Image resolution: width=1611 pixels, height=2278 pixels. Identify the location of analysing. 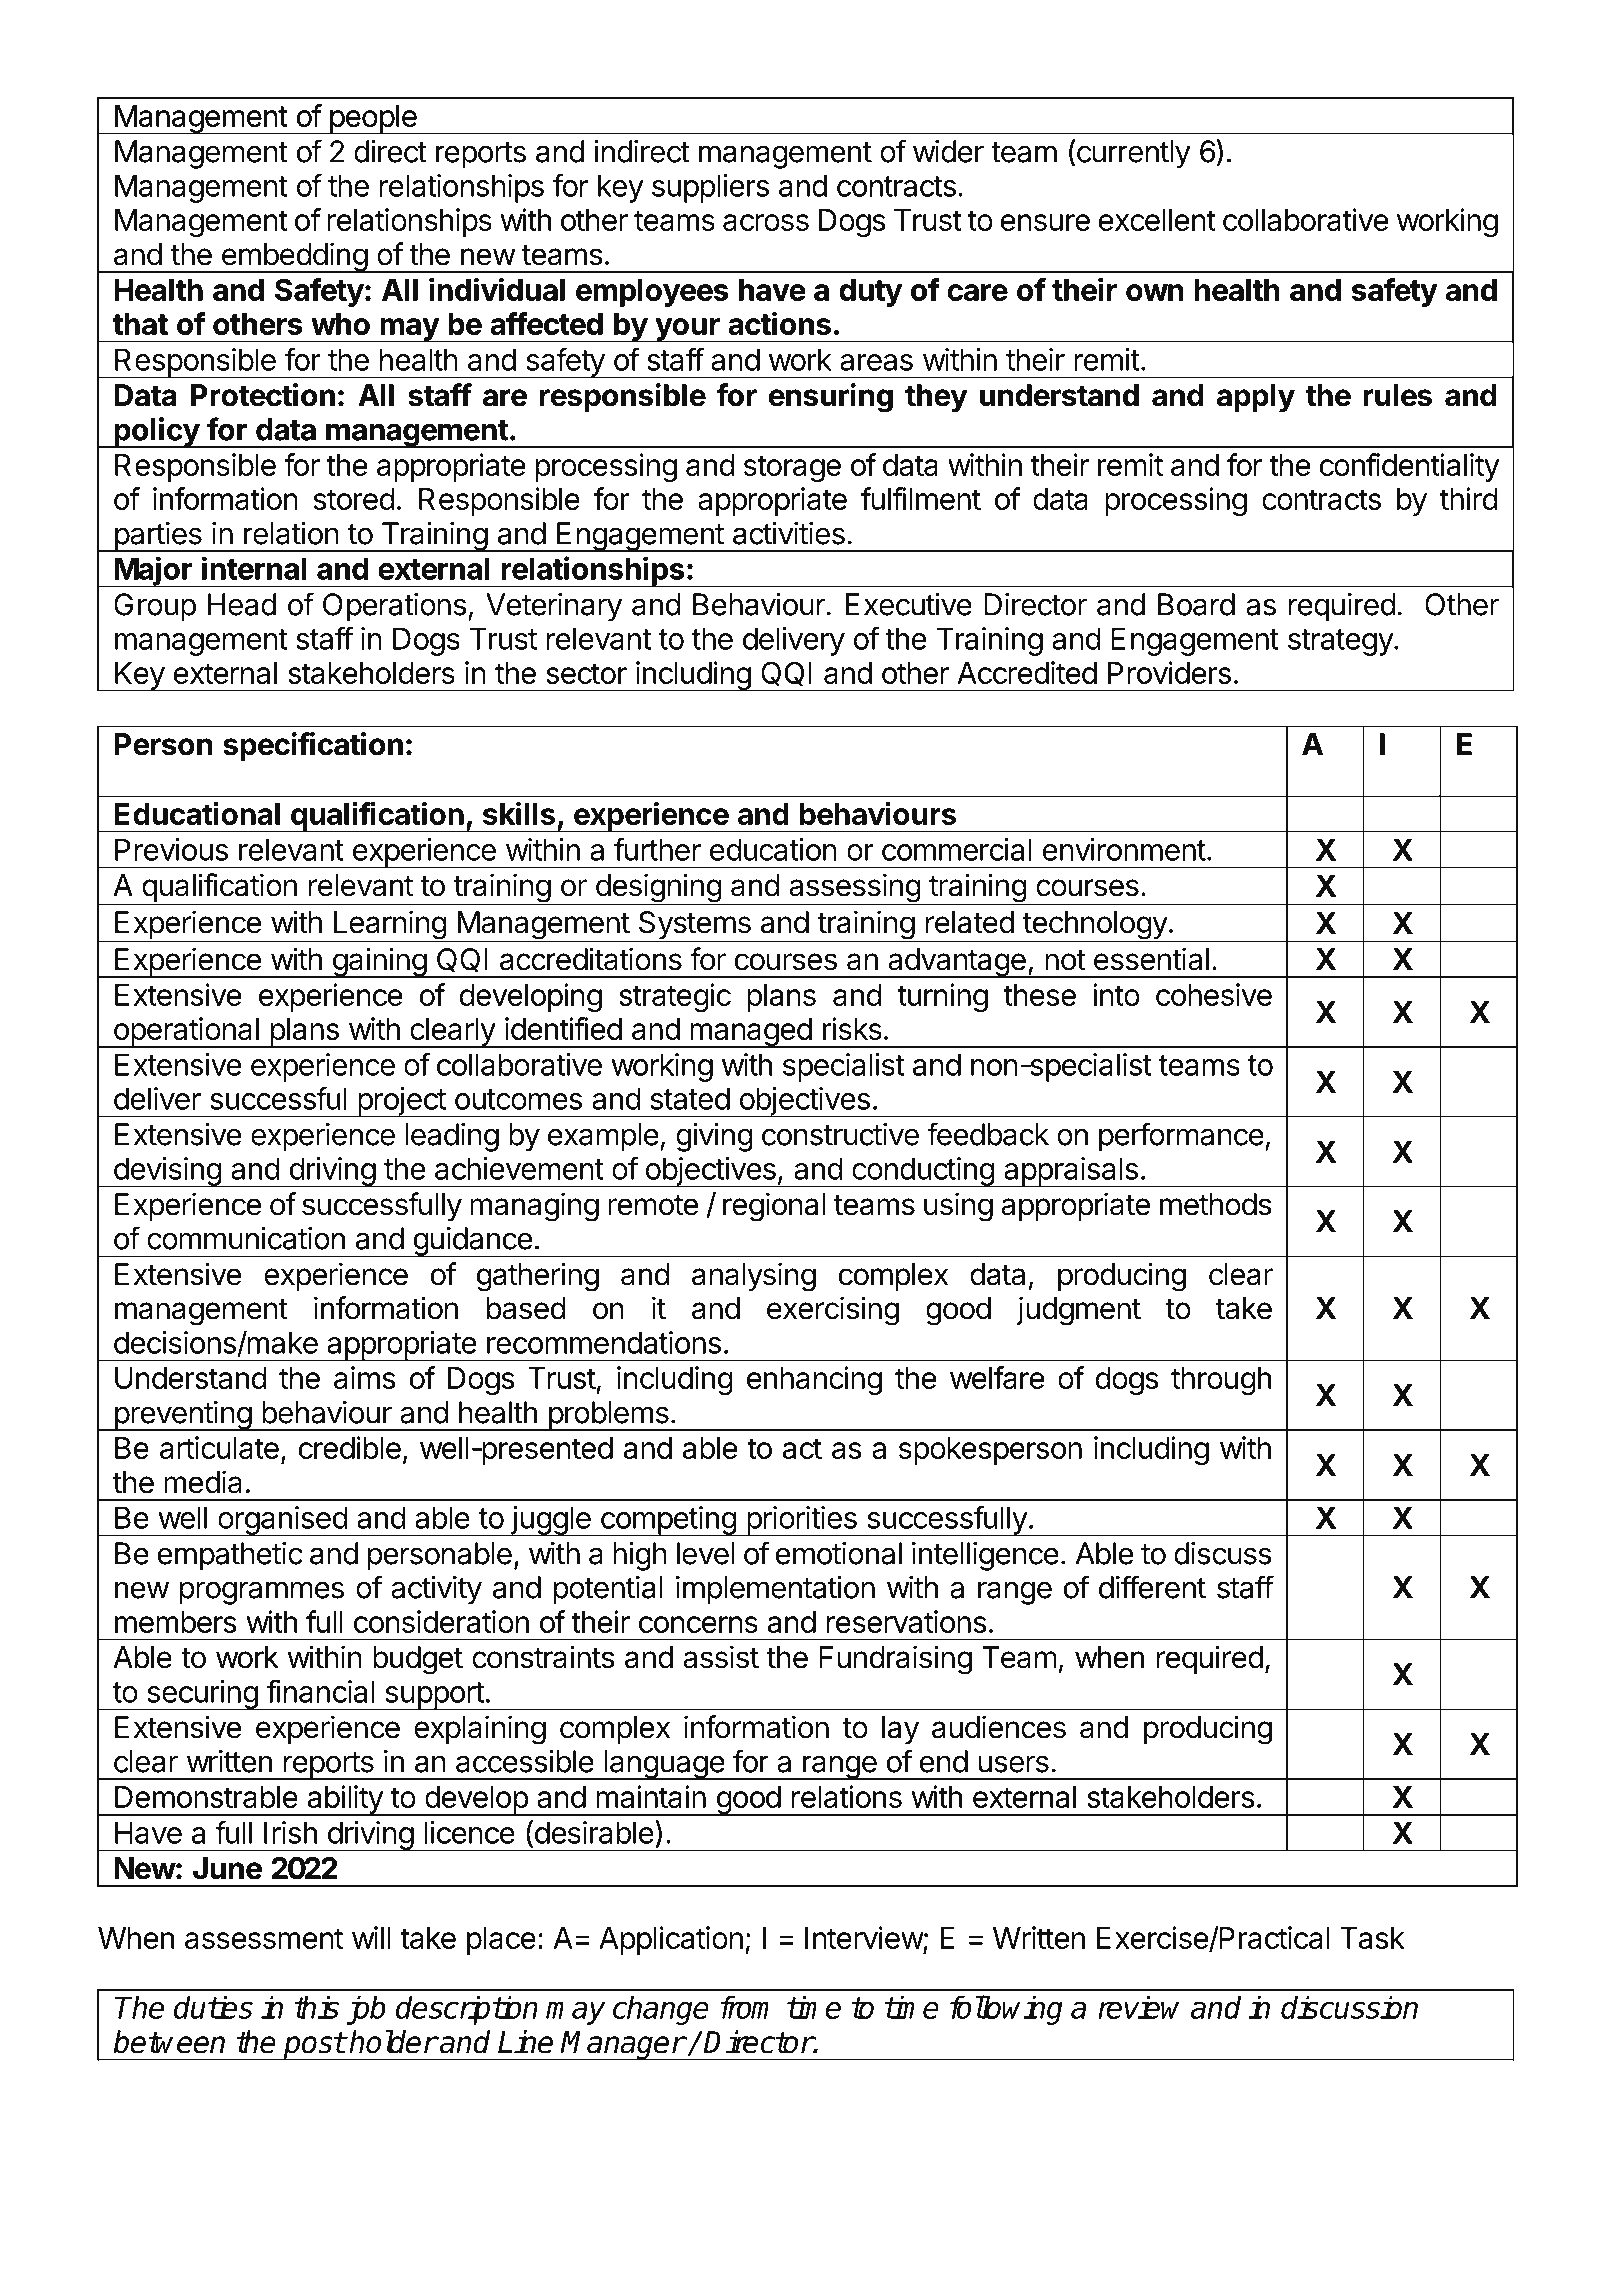
(754, 1277).
